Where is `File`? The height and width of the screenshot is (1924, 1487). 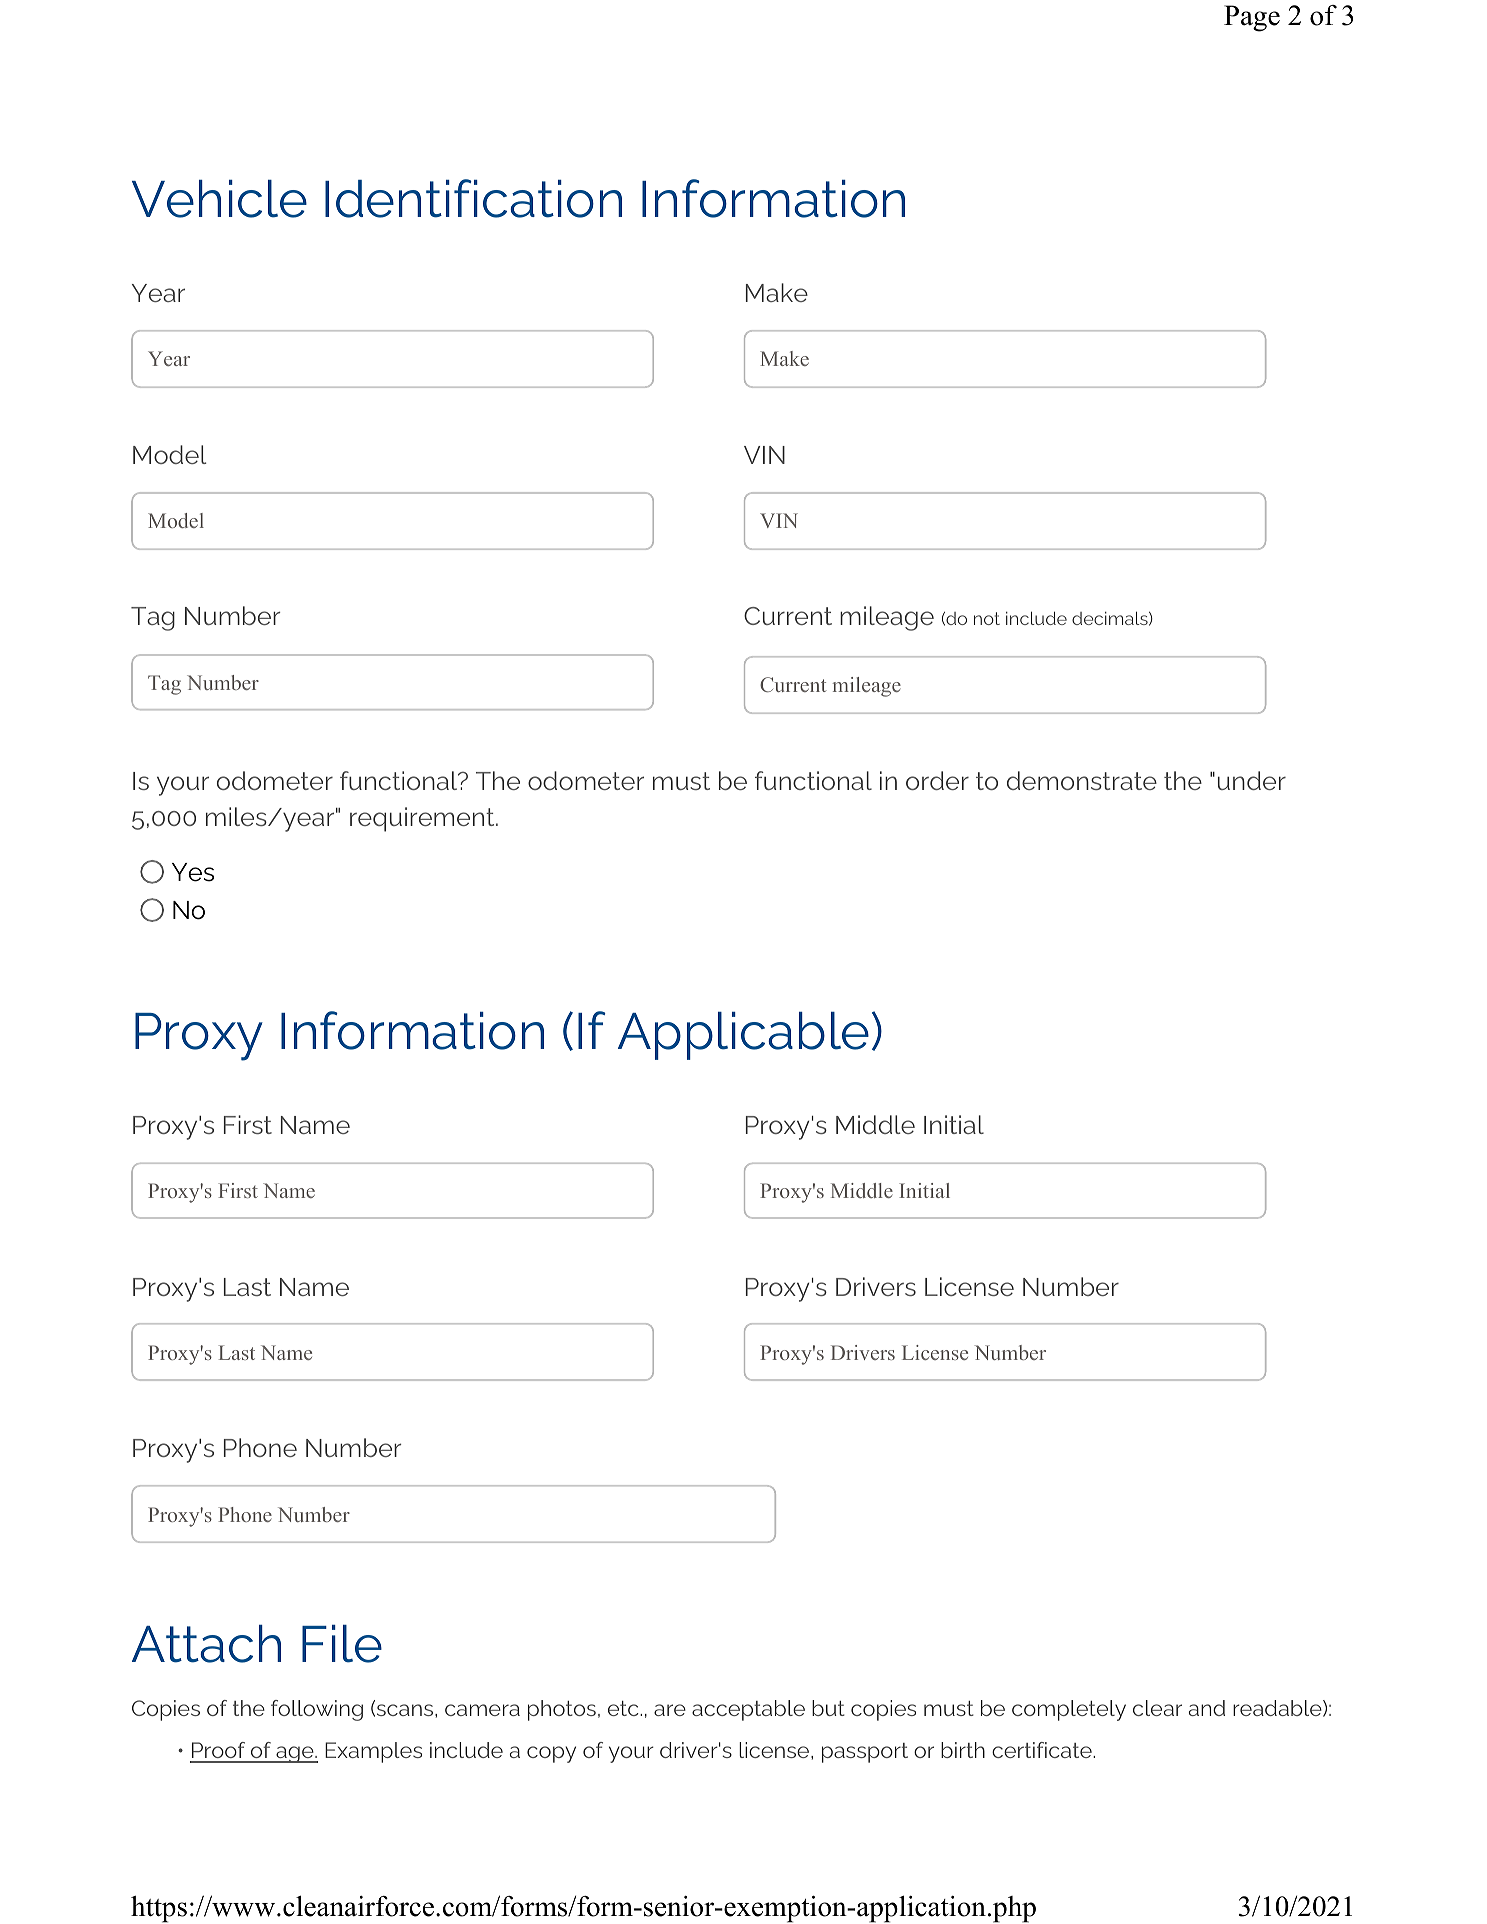
File is located at coordinates (342, 1644).
